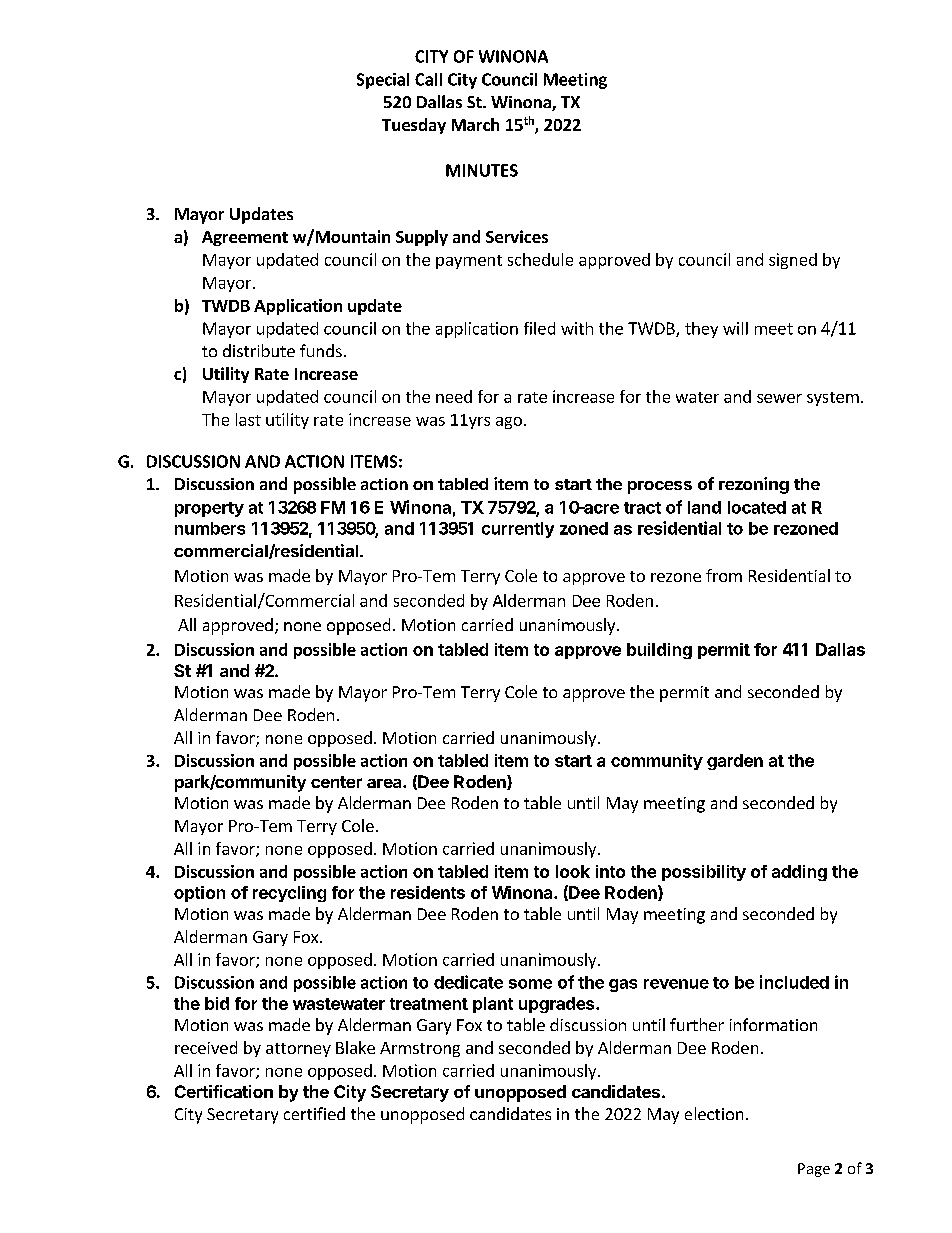 This page has height=1233, width=952. I want to click on center, so click(336, 782).
